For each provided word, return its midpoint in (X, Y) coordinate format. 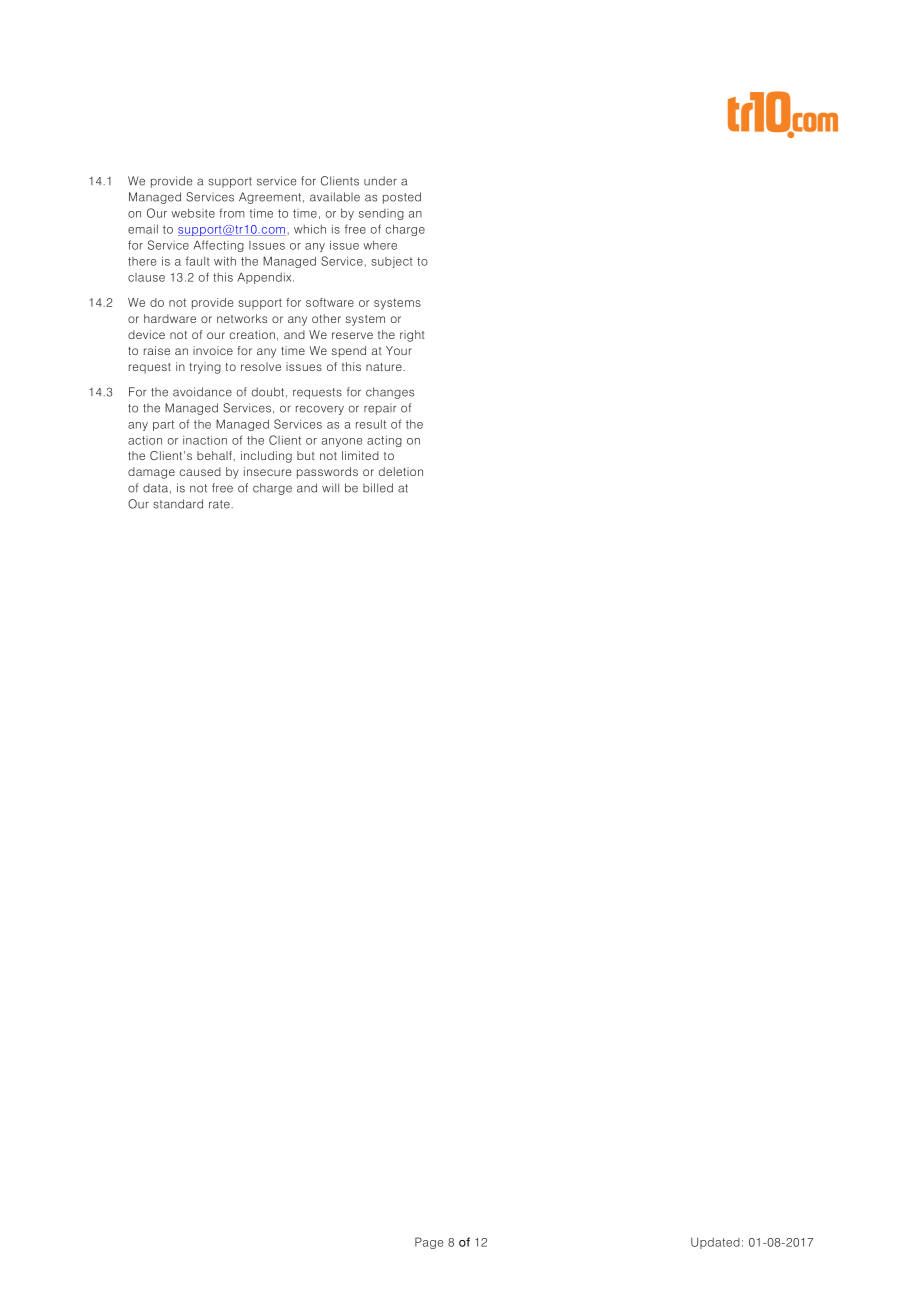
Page (429, 1243)
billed (378, 488)
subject (392, 262)
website (193, 213)
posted (402, 198)
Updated (715, 1243)
